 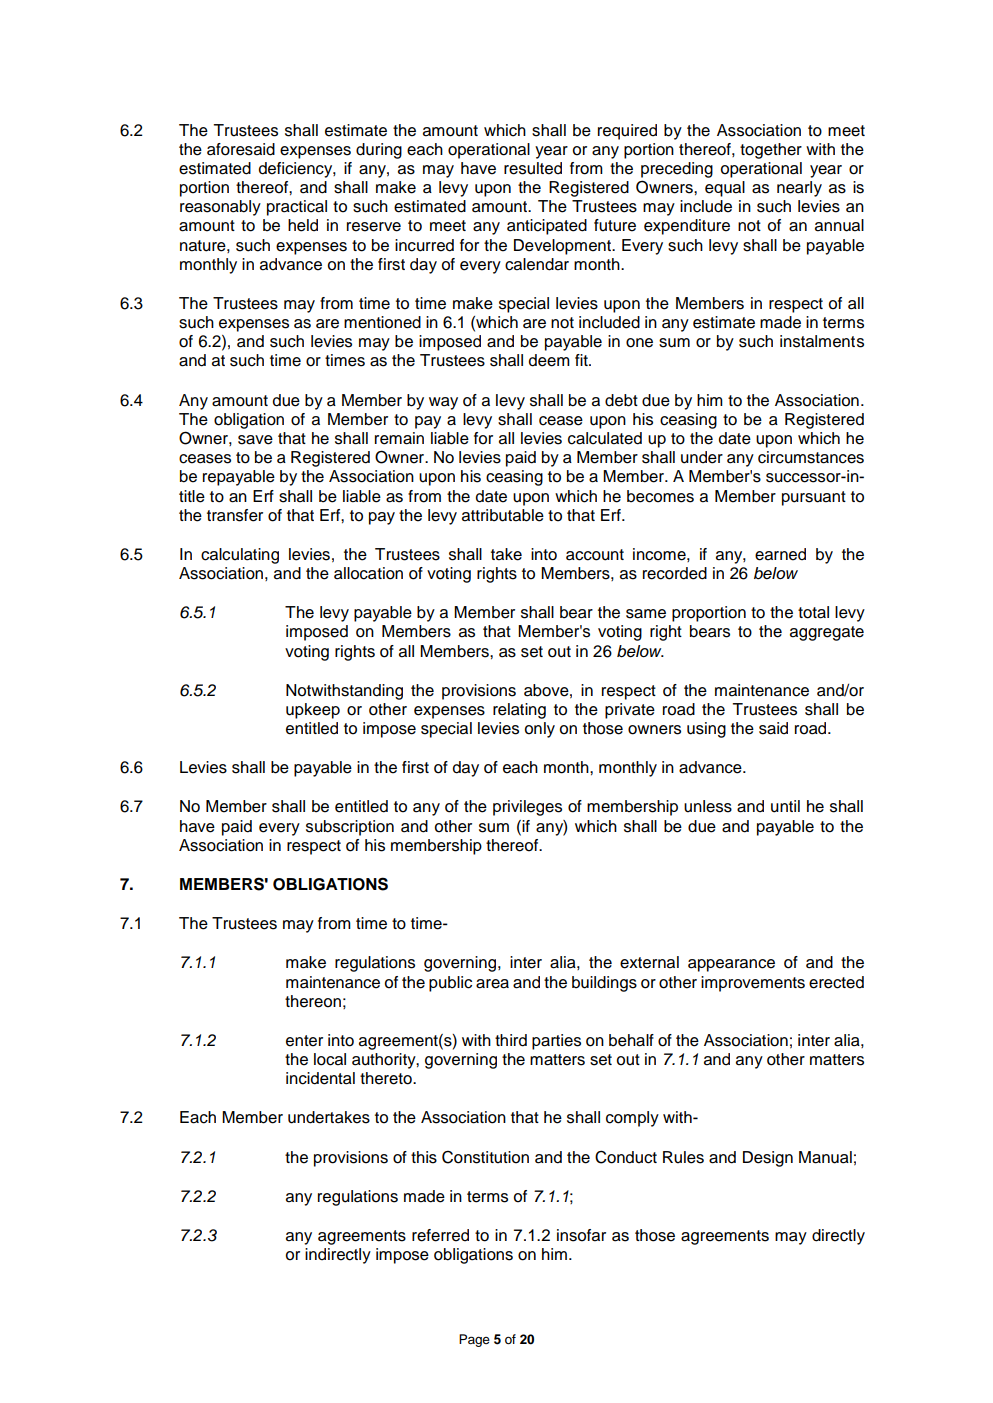 I want to click on practical, so click(x=297, y=208).
